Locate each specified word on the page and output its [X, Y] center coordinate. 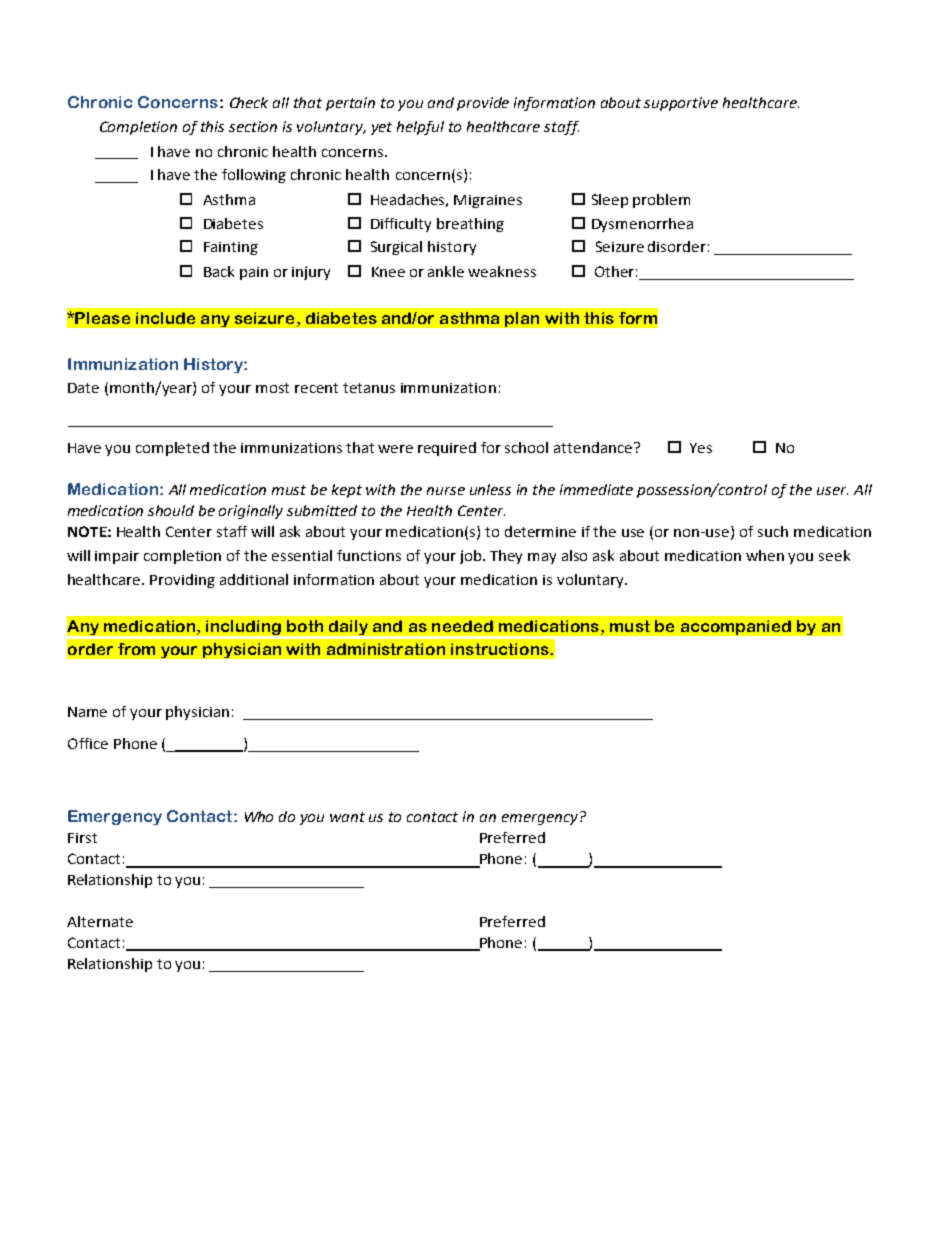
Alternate [100, 921]
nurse [446, 491]
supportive [681, 104]
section [253, 126]
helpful [420, 128]
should [171, 510]
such [773, 531]
